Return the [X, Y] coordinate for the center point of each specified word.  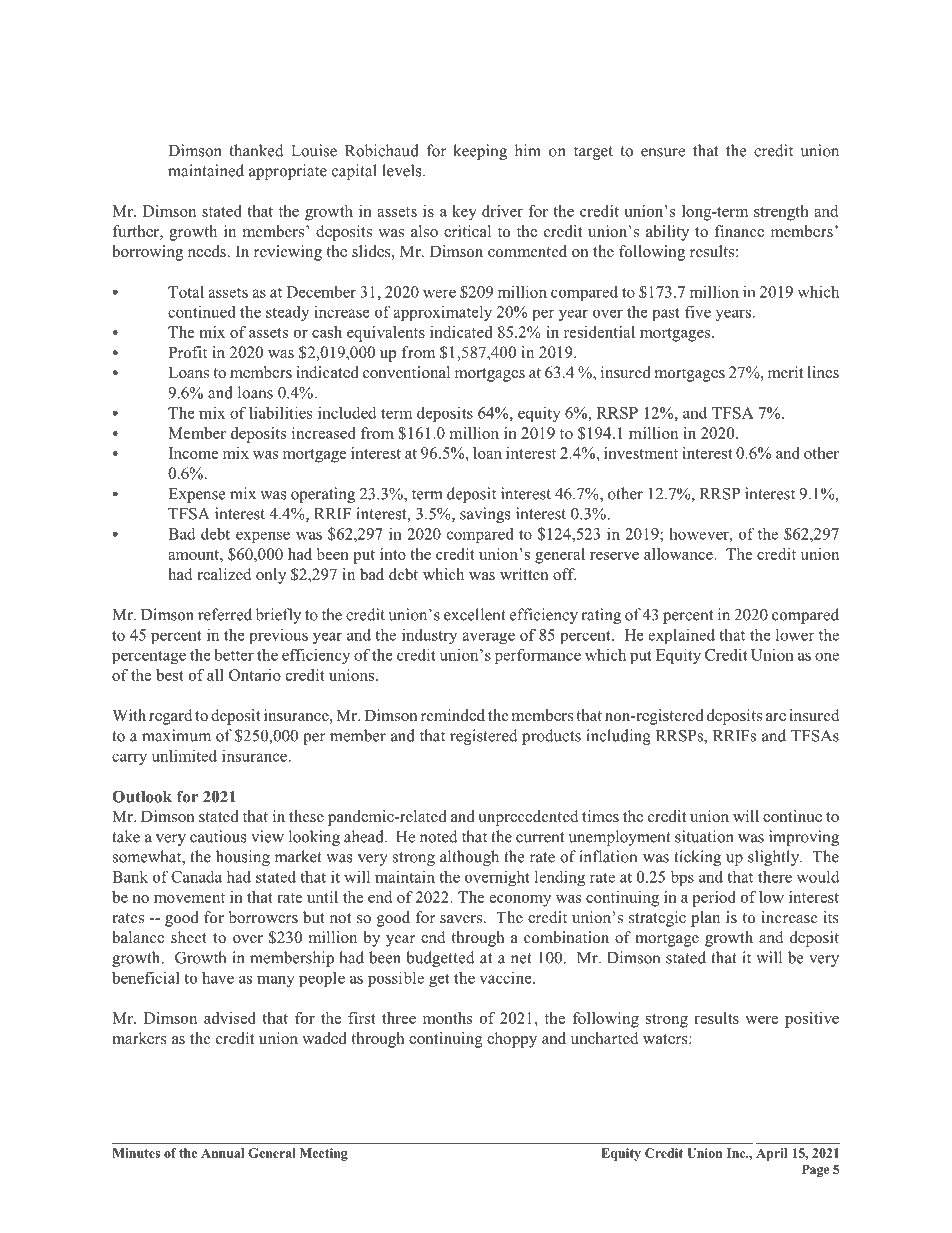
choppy [512, 1040]
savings [485, 515]
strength [781, 213]
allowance [679, 554]
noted [439, 836]
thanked [257, 150]
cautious [218, 836]
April [771, 1154]
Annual [222, 1153]
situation [704, 836]
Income [194, 453]
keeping [480, 152]
